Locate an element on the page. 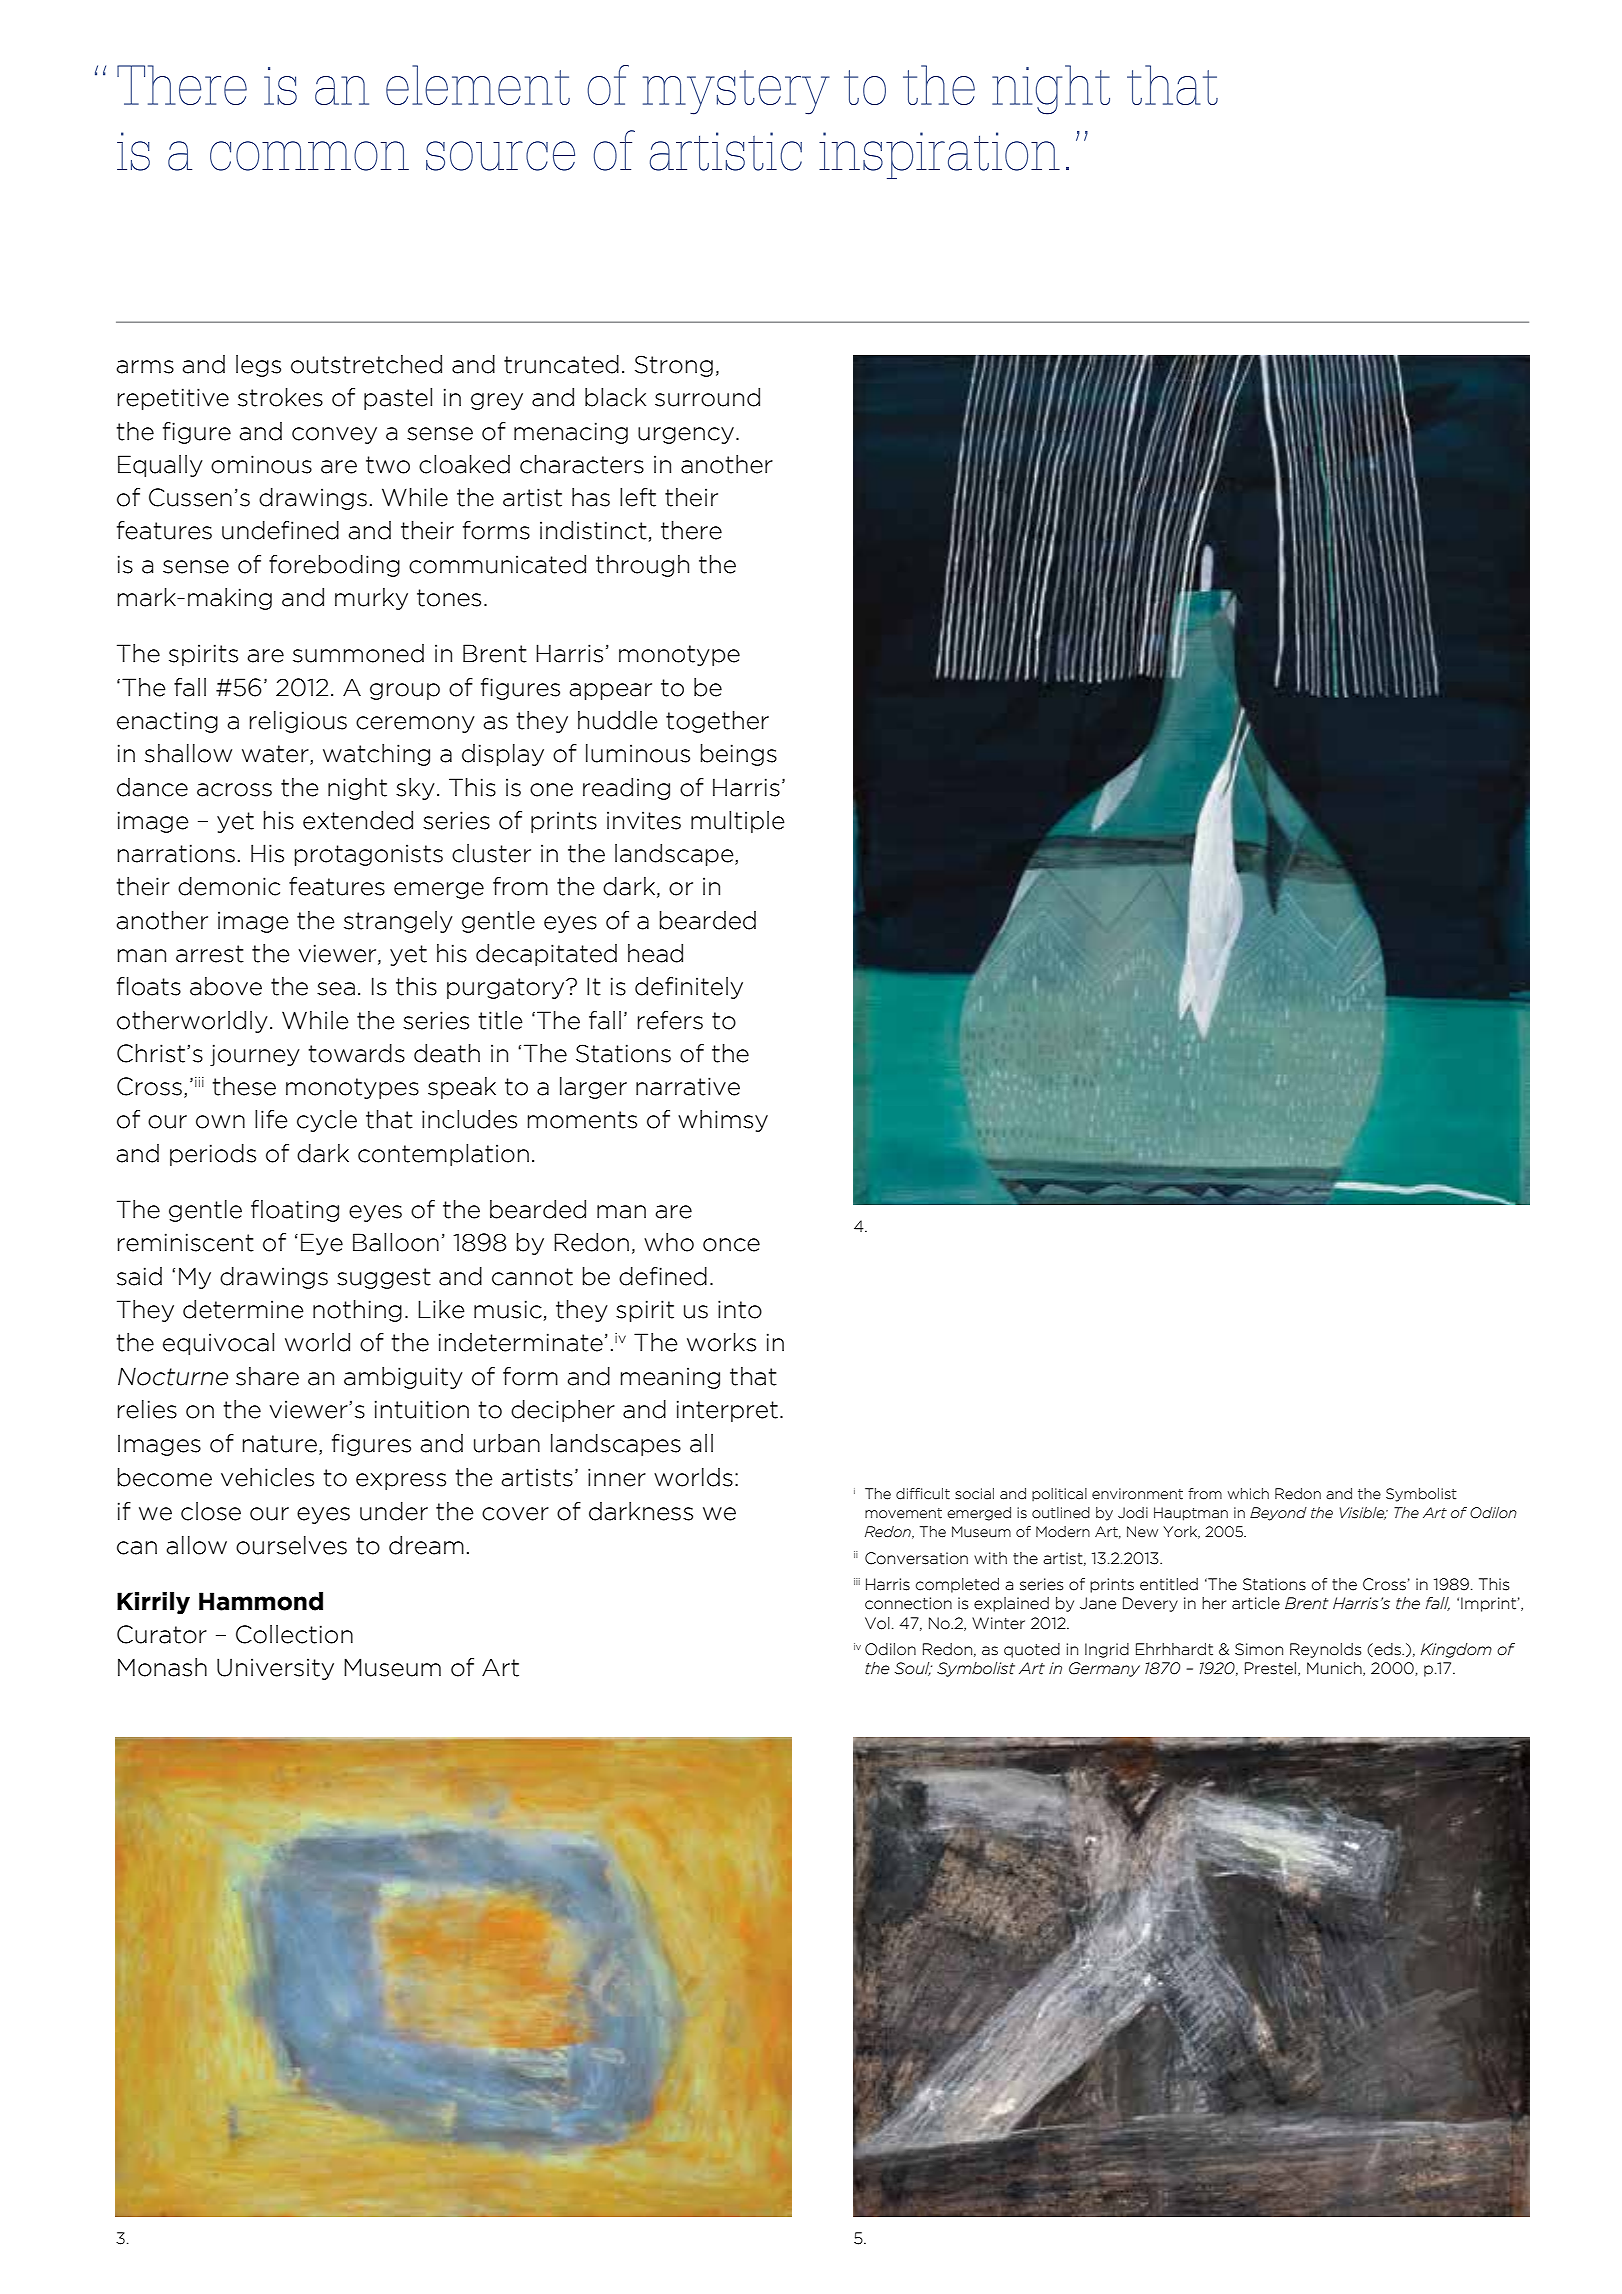 This document has height=2294, width=1622. Collection is located at coordinates (294, 1634).
